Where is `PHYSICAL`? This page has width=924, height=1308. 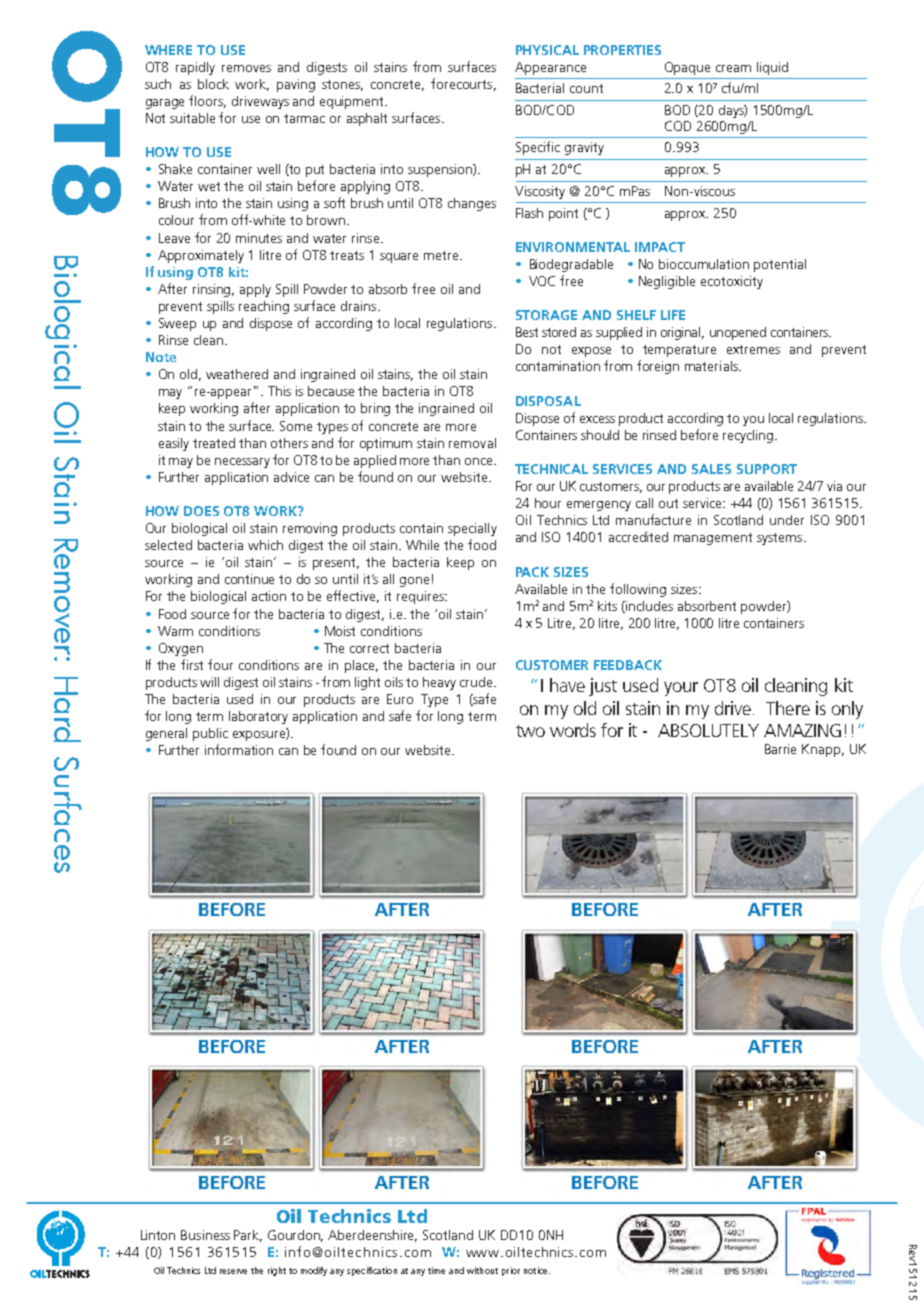
PHYSICAL is located at coordinates (547, 50).
